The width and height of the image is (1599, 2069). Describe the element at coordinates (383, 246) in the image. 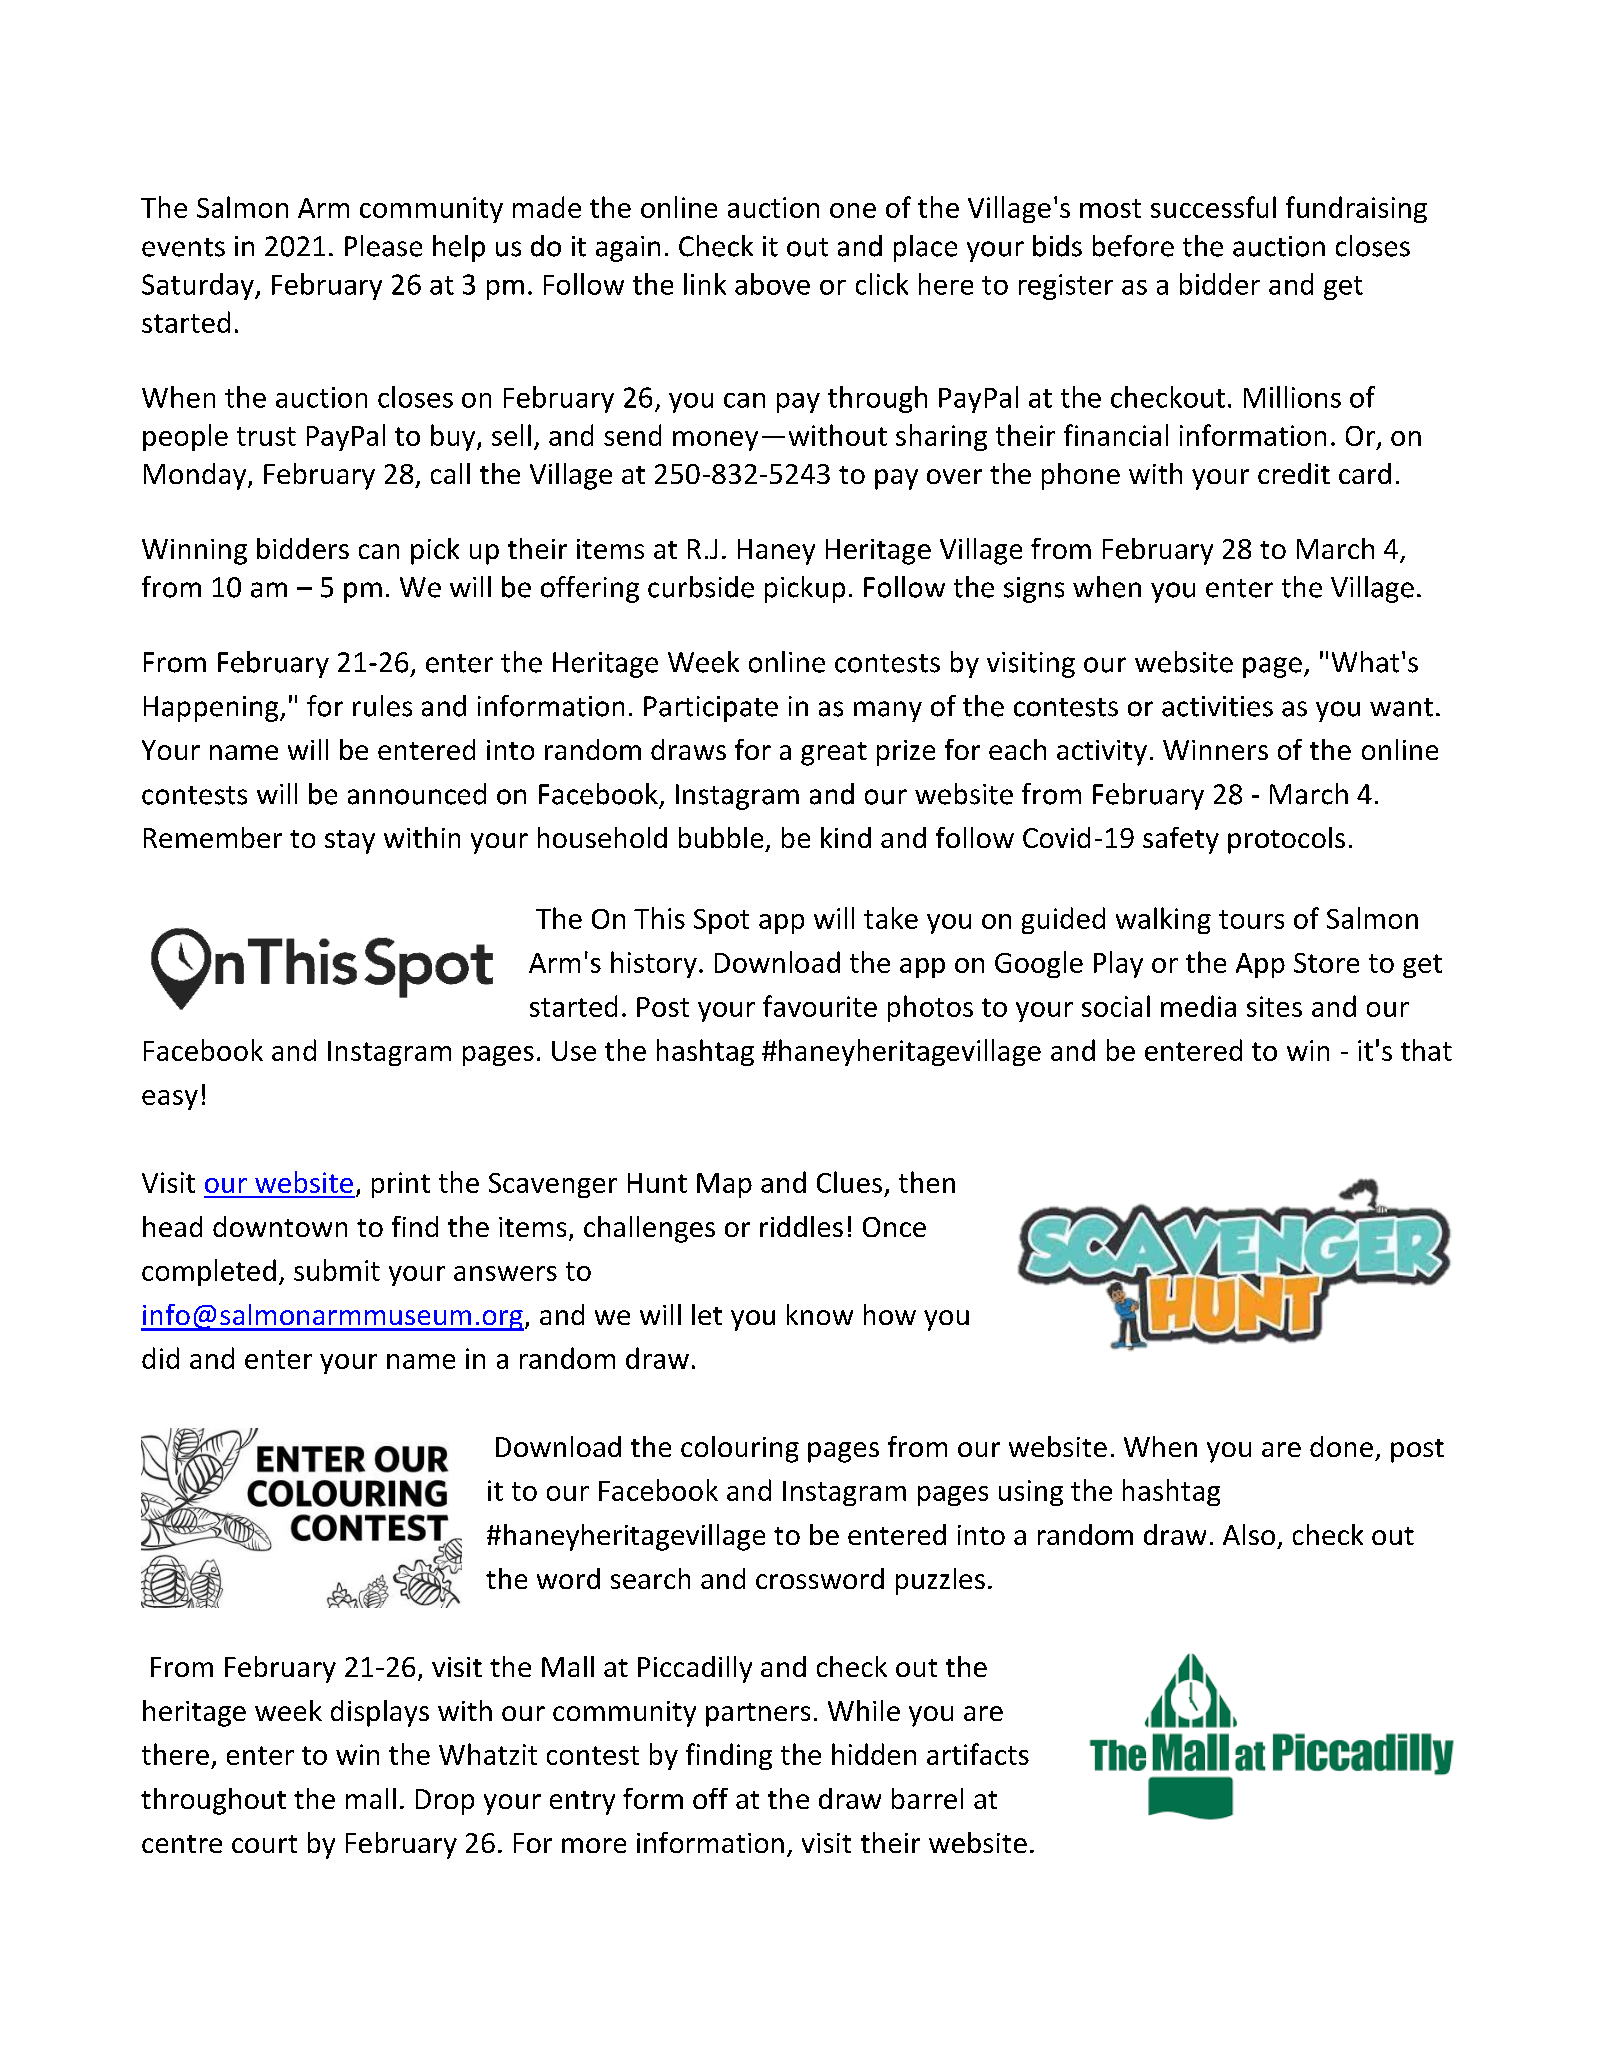

I see `Please` at that location.
